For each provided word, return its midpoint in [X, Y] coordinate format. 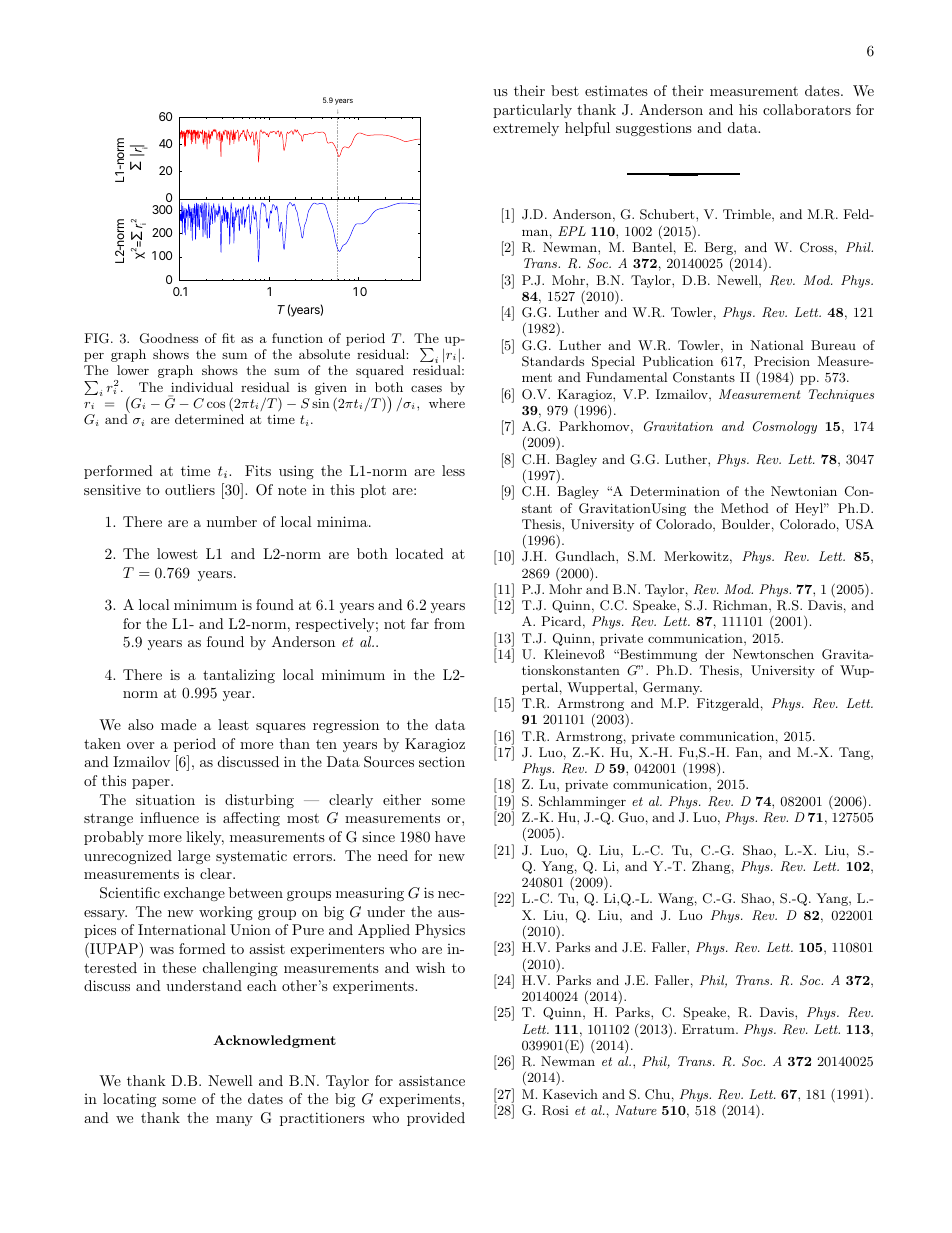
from [449, 623]
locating [129, 1100]
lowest [177, 553]
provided [436, 1119]
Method [745, 508]
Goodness [169, 338]
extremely [526, 129]
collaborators [807, 109]
